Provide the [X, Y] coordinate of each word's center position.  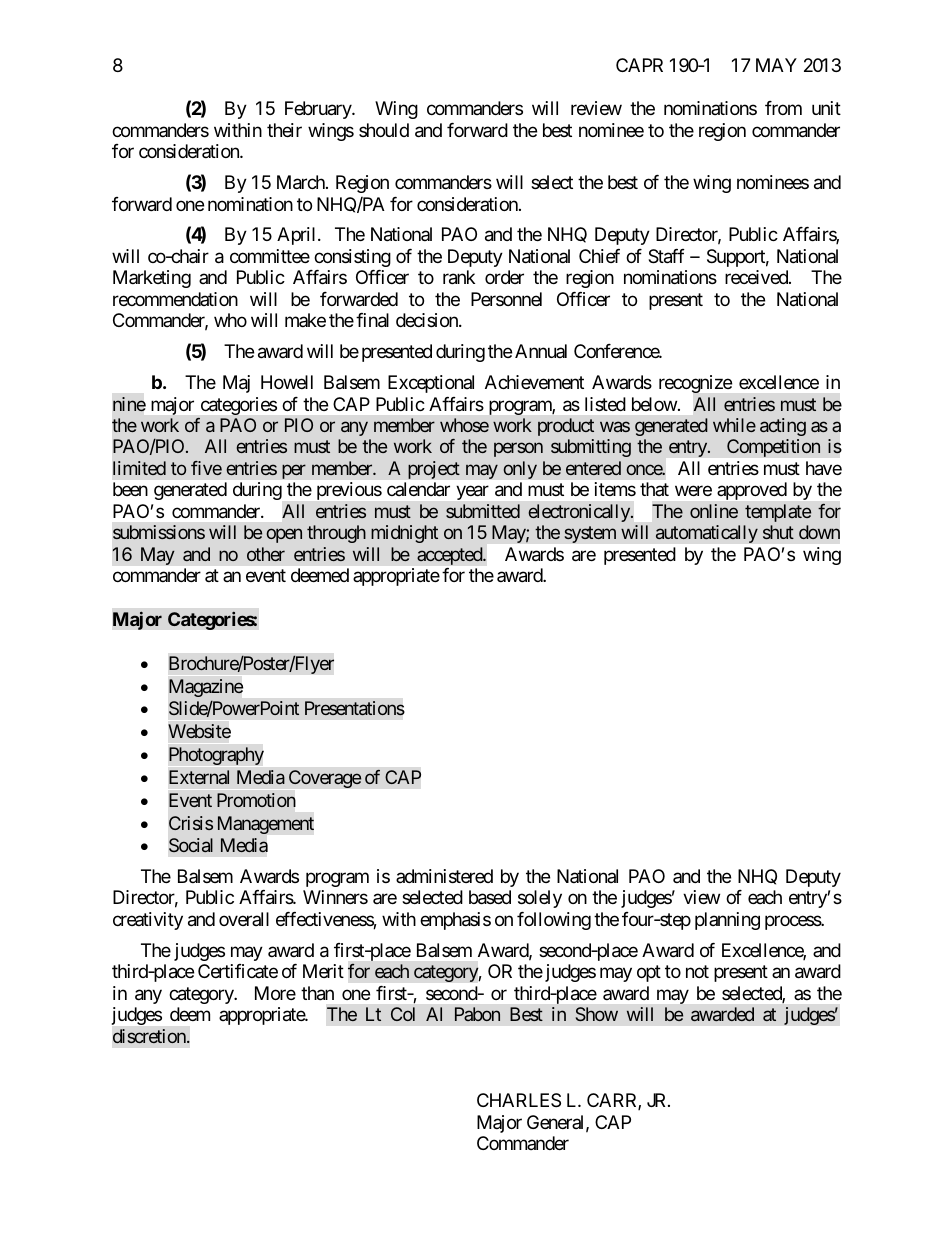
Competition [773, 448]
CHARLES [519, 1100]
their [284, 130]
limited [139, 468]
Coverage [325, 779]
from [783, 108]
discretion [150, 1036]
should [384, 130]
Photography [216, 756]
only [520, 470]
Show [597, 1014]
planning [727, 921]
